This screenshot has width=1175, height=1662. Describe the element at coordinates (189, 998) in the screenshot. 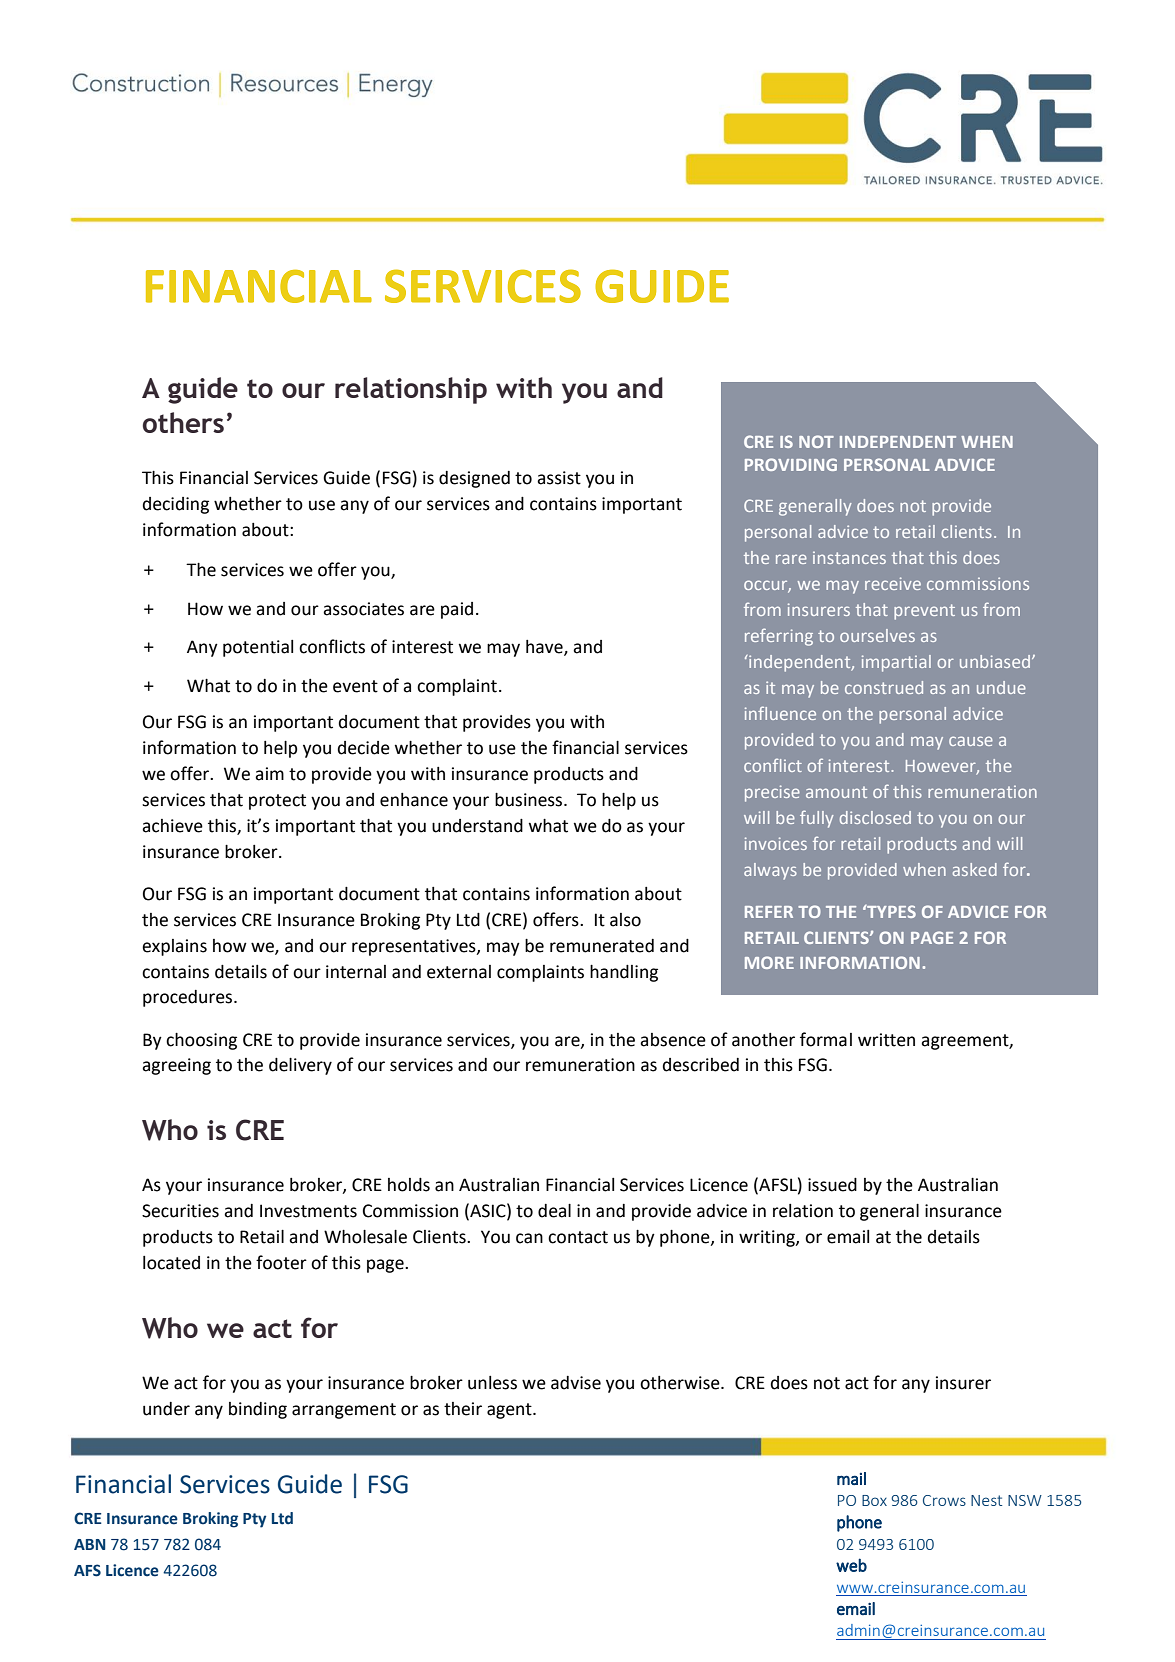

I see `procedures` at that location.
